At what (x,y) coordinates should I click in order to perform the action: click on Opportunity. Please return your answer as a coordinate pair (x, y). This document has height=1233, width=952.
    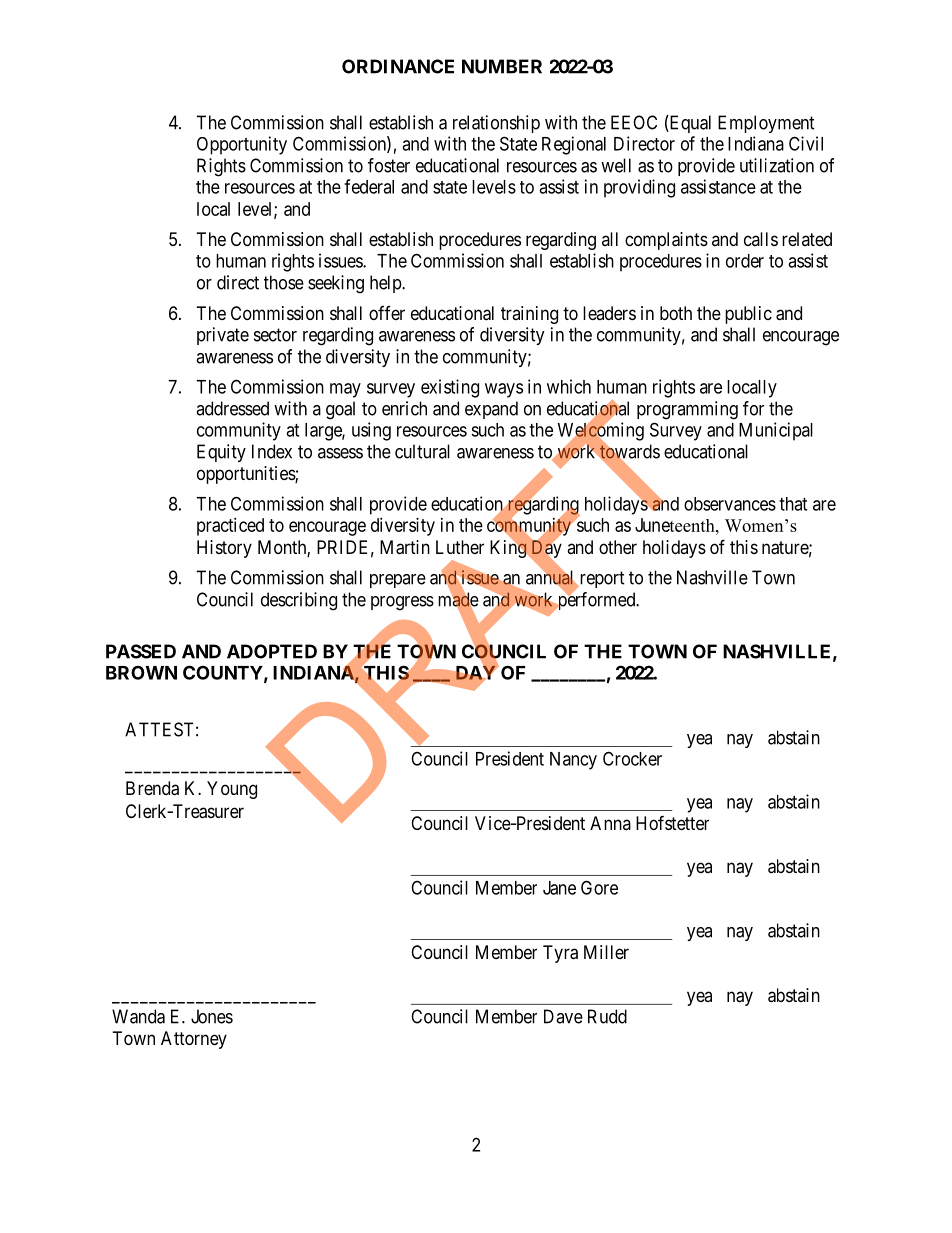
    Looking at the image, I should click on (242, 145).
